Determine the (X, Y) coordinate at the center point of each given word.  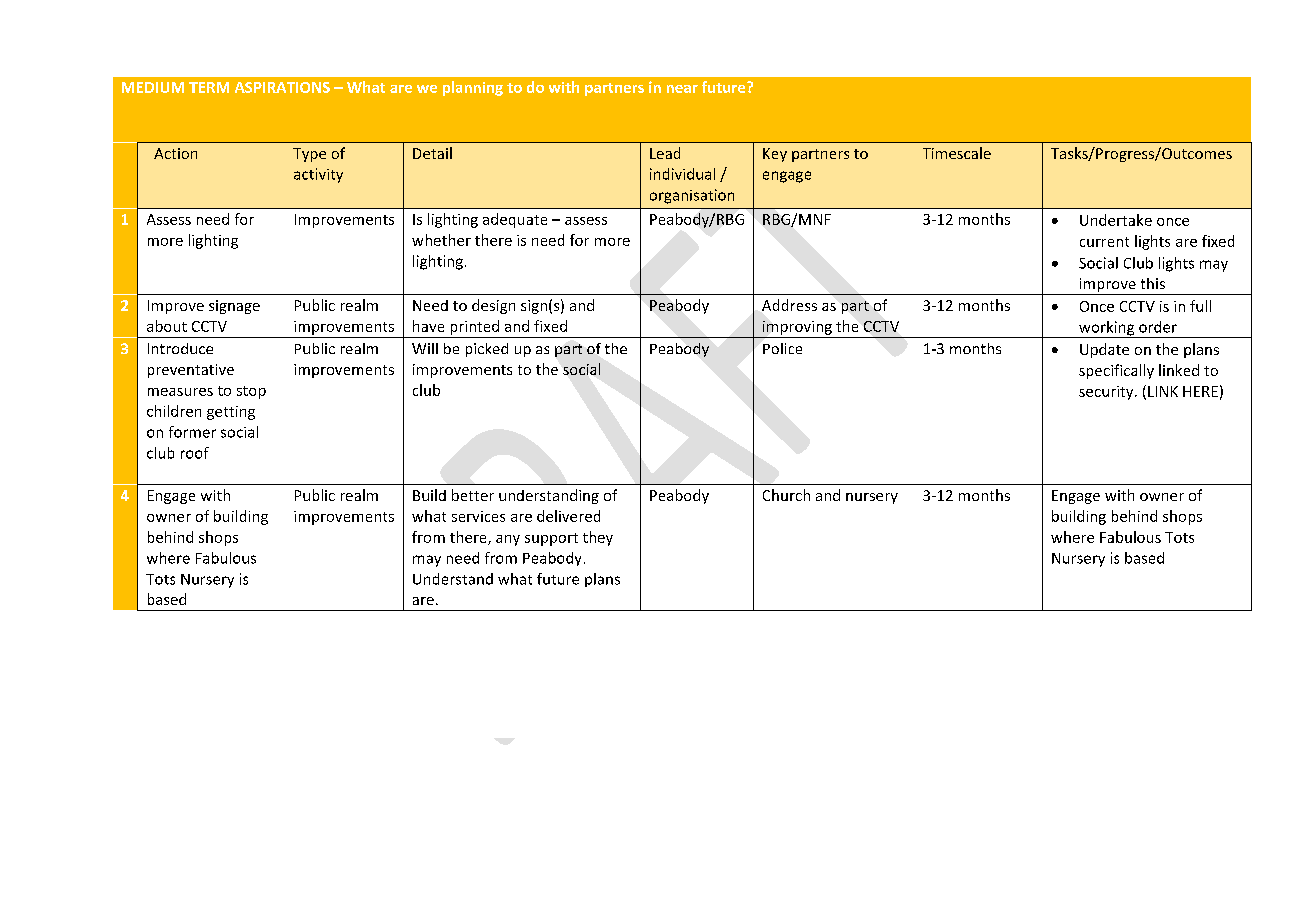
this (1153, 283)
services (478, 516)
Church (786, 495)
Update (1104, 350)
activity (318, 175)
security (1107, 393)
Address (789, 305)
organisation (692, 196)
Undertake (1116, 220)
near (682, 89)
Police (782, 348)
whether (441, 240)
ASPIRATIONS (282, 87)
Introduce (180, 348)
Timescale (957, 153)
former (192, 432)
